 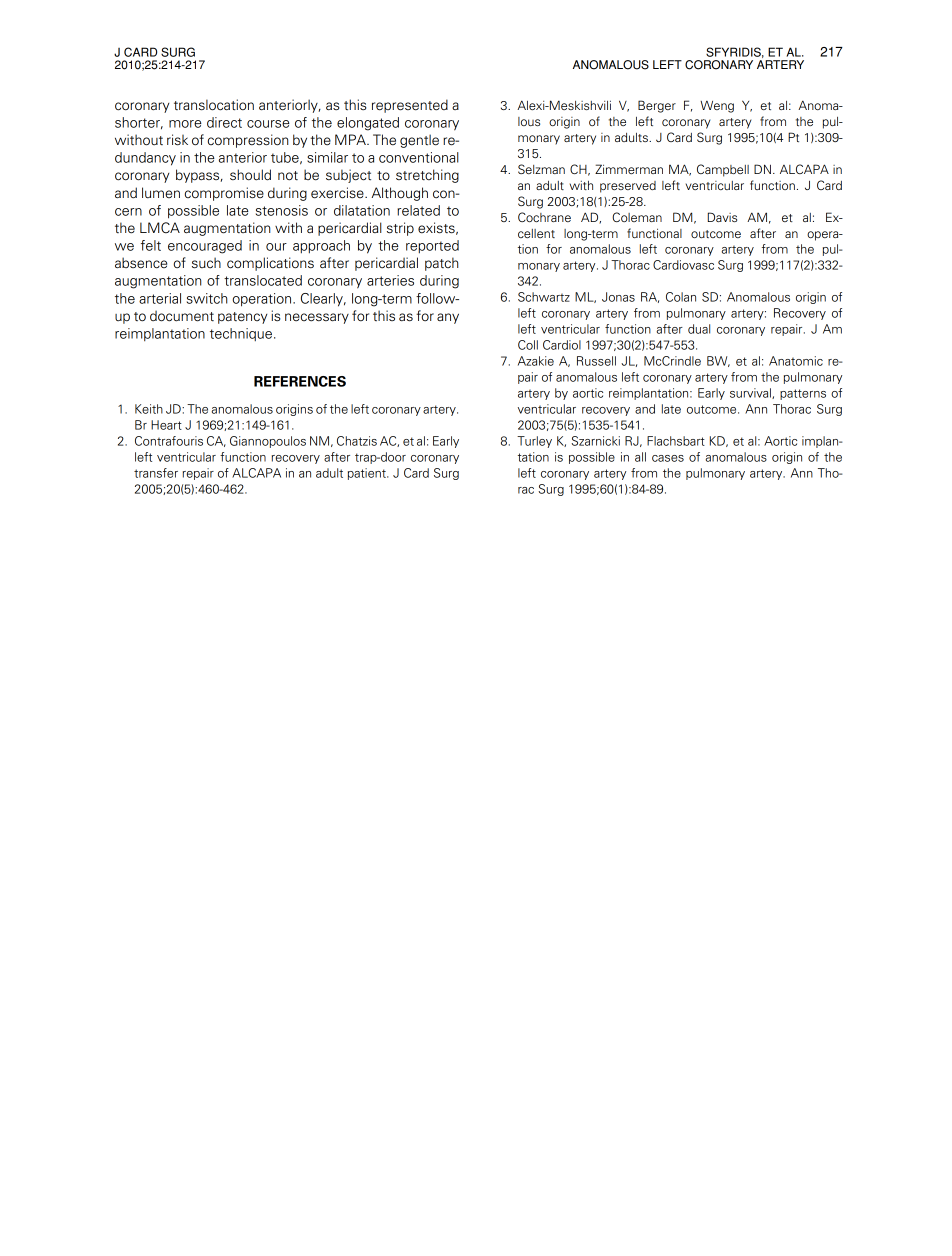 I want to click on transfer, so click(x=156, y=473).
